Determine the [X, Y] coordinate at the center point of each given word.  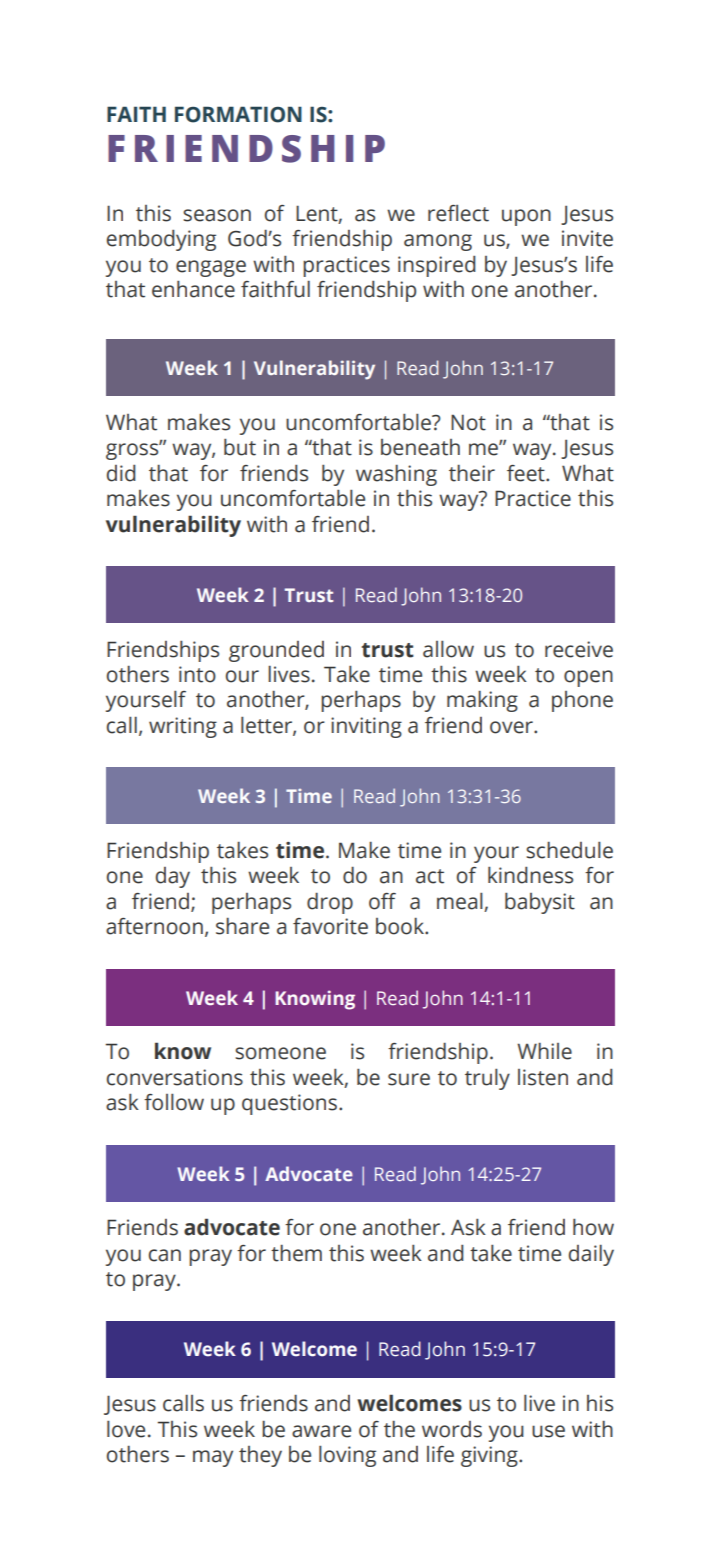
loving [347, 1456]
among [438, 242]
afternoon [154, 926]
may [213, 1458]
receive [579, 649]
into [197, 674]
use [548, 1431]
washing [396, 475]
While [544, 1051]
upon [526, 217]
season [217, 215]
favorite [330, 926]
